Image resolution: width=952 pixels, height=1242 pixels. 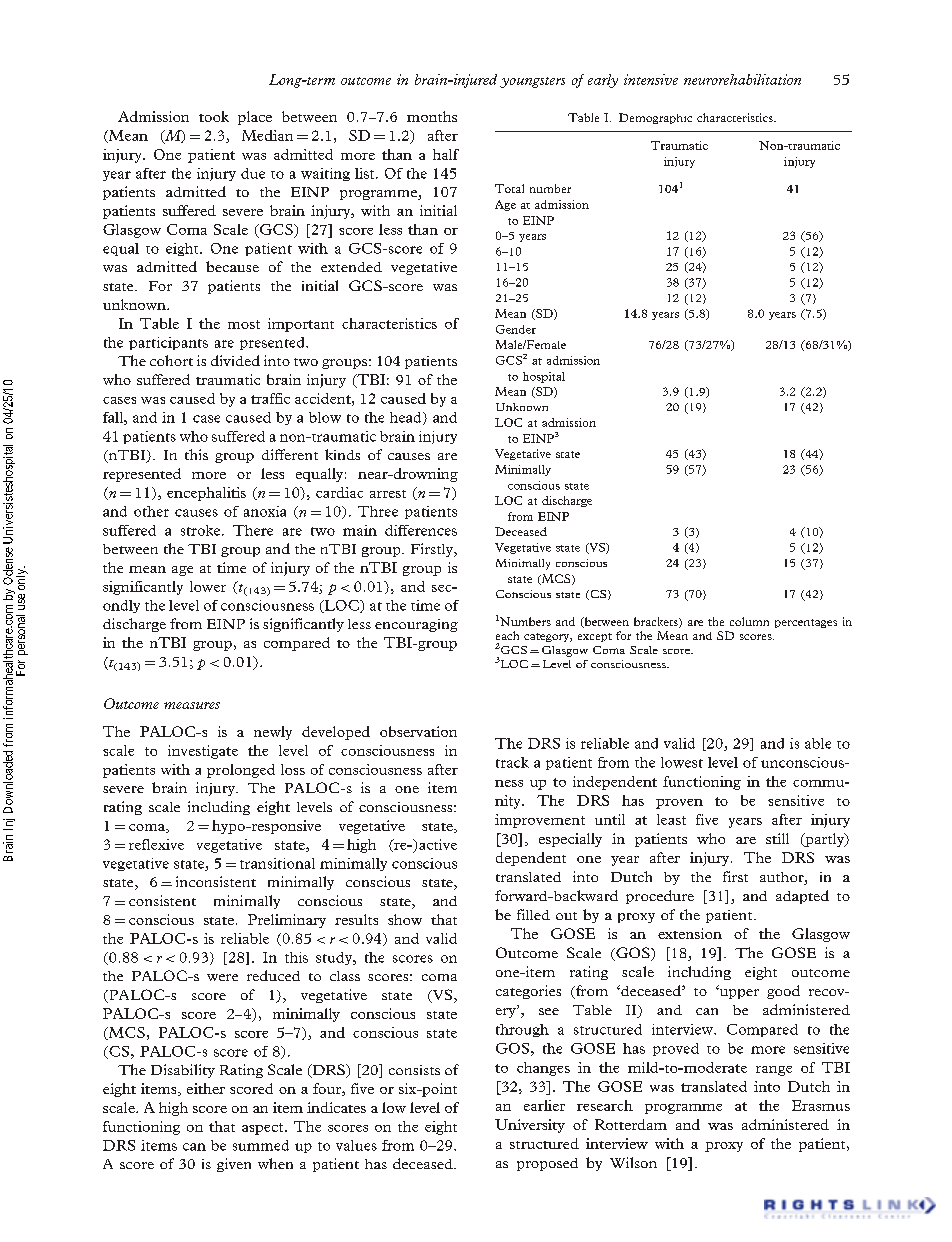 I want to click on months, so click(x=432, y=116).
